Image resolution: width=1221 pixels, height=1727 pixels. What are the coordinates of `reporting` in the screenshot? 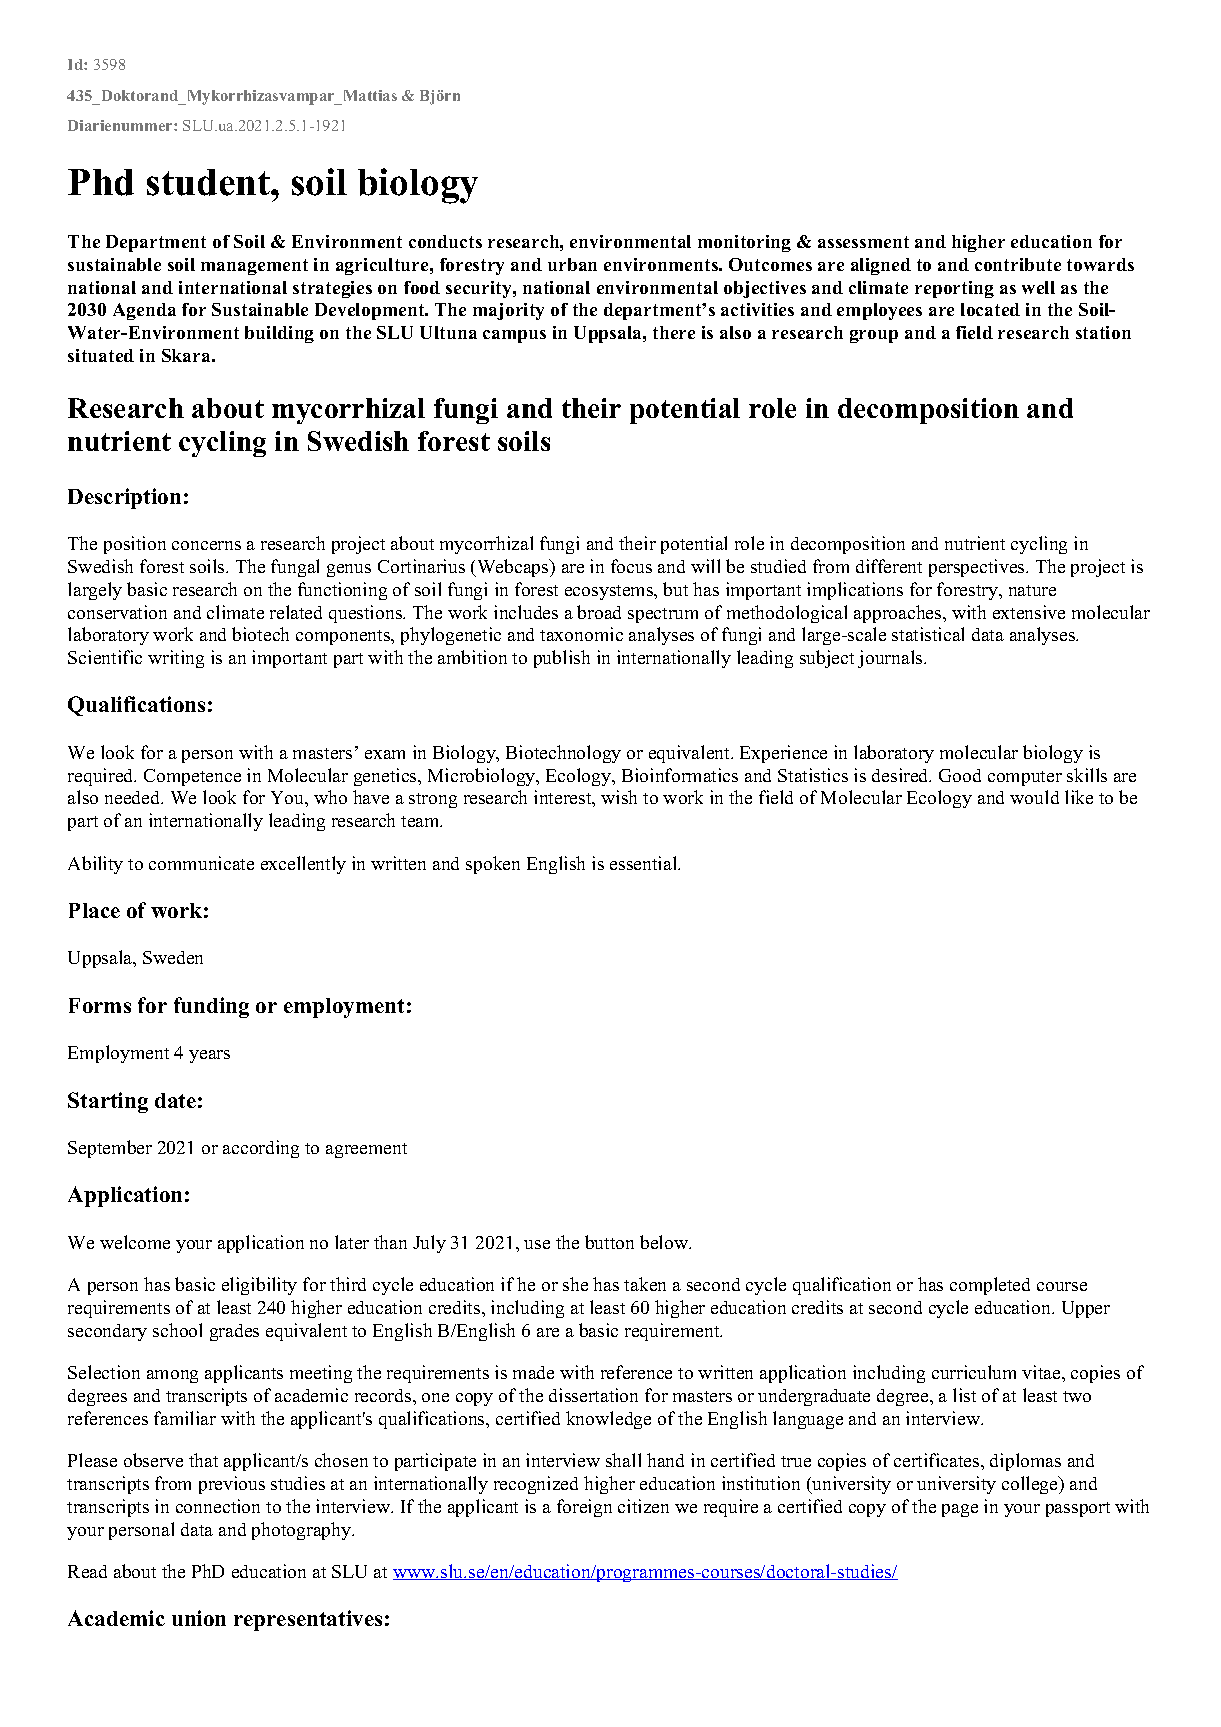 It's located at (954, 289).
